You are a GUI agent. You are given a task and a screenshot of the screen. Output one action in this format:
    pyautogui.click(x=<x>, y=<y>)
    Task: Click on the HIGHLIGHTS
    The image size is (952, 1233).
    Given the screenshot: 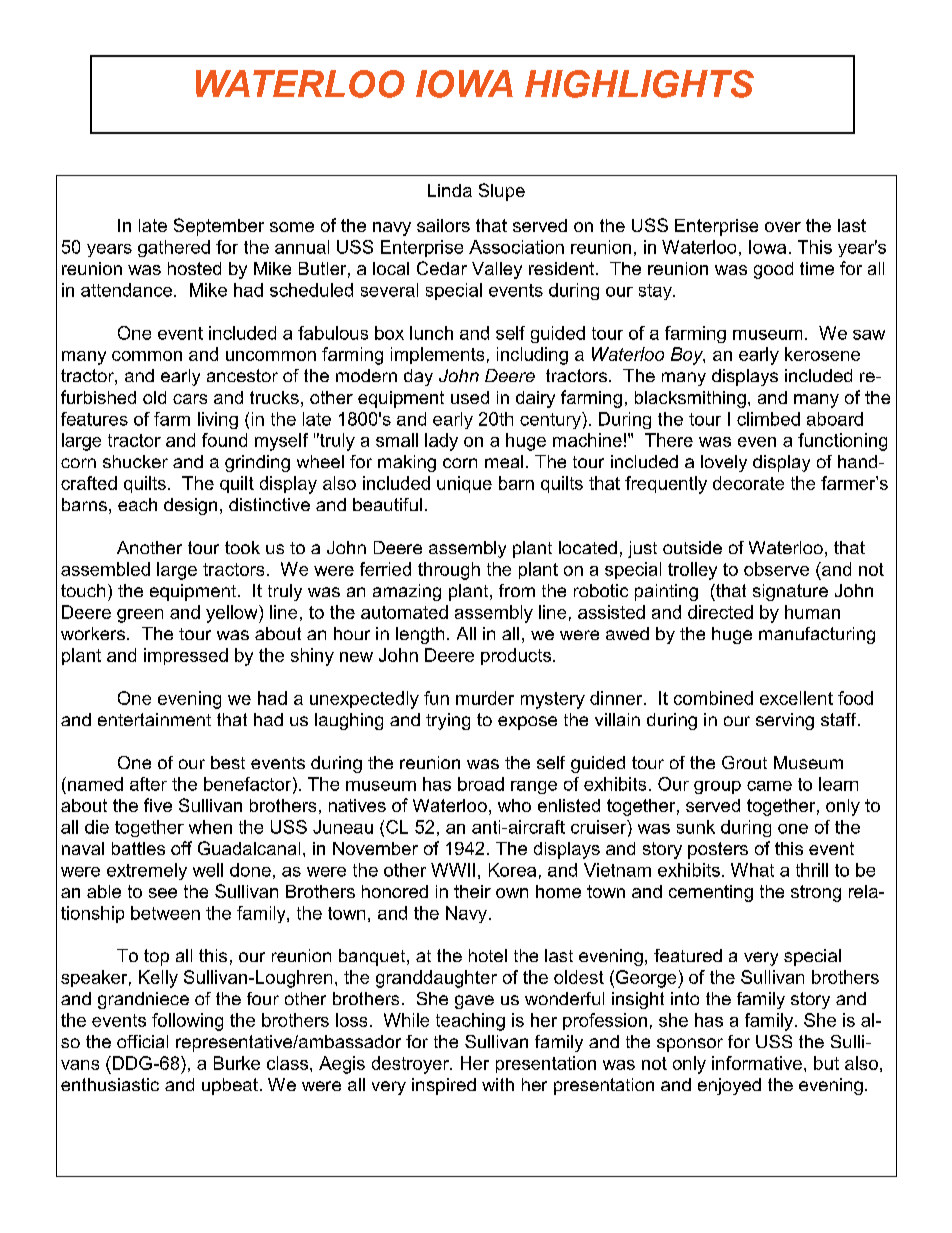 What is the action you would take?
    pyautogui.click(x=639, y=84)
